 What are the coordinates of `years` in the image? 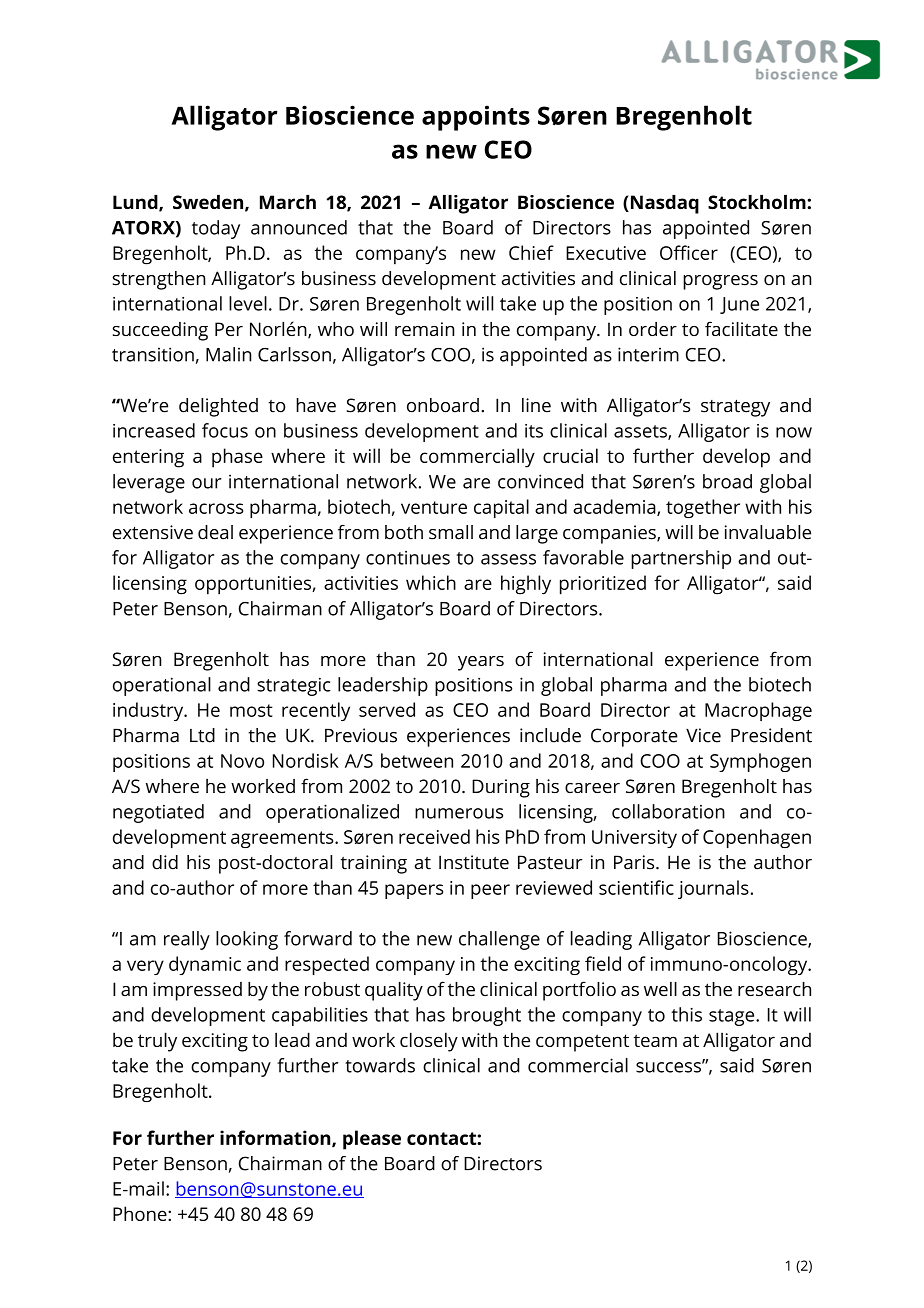 It's located at (481, 663).
